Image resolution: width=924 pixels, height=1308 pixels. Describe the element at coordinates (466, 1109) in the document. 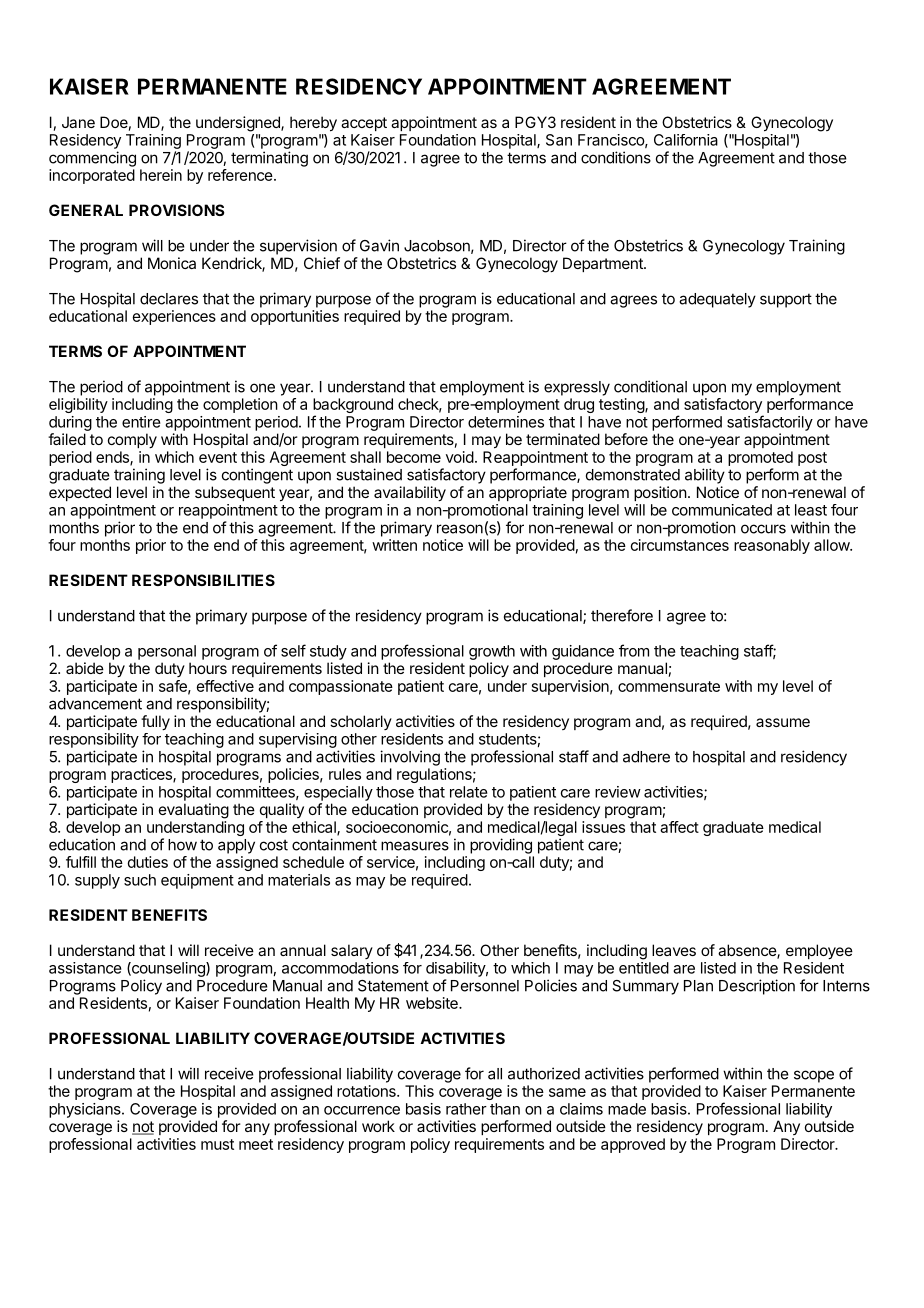

I see `rather` at that location.
